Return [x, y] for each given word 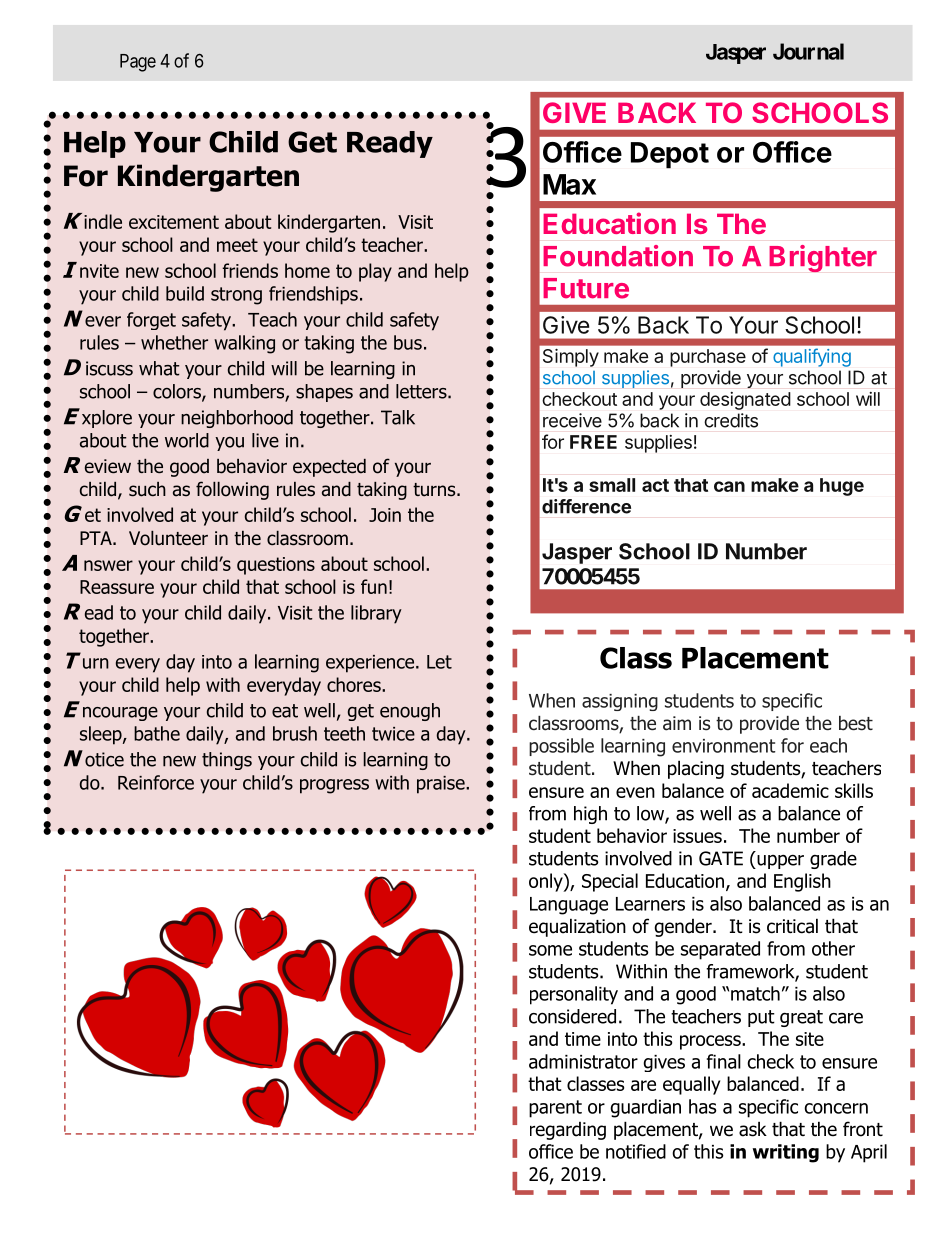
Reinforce [156, 782]
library [376, 614]
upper [779, 862]
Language [569, 906]
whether [174, 342]
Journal [808, 51]
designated [745, 401]
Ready [390, 144]
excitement [174, 222]
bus [408, 342]
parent [555, 1109]
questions [276, 566]
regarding [568, 1131]
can [729, 486]
